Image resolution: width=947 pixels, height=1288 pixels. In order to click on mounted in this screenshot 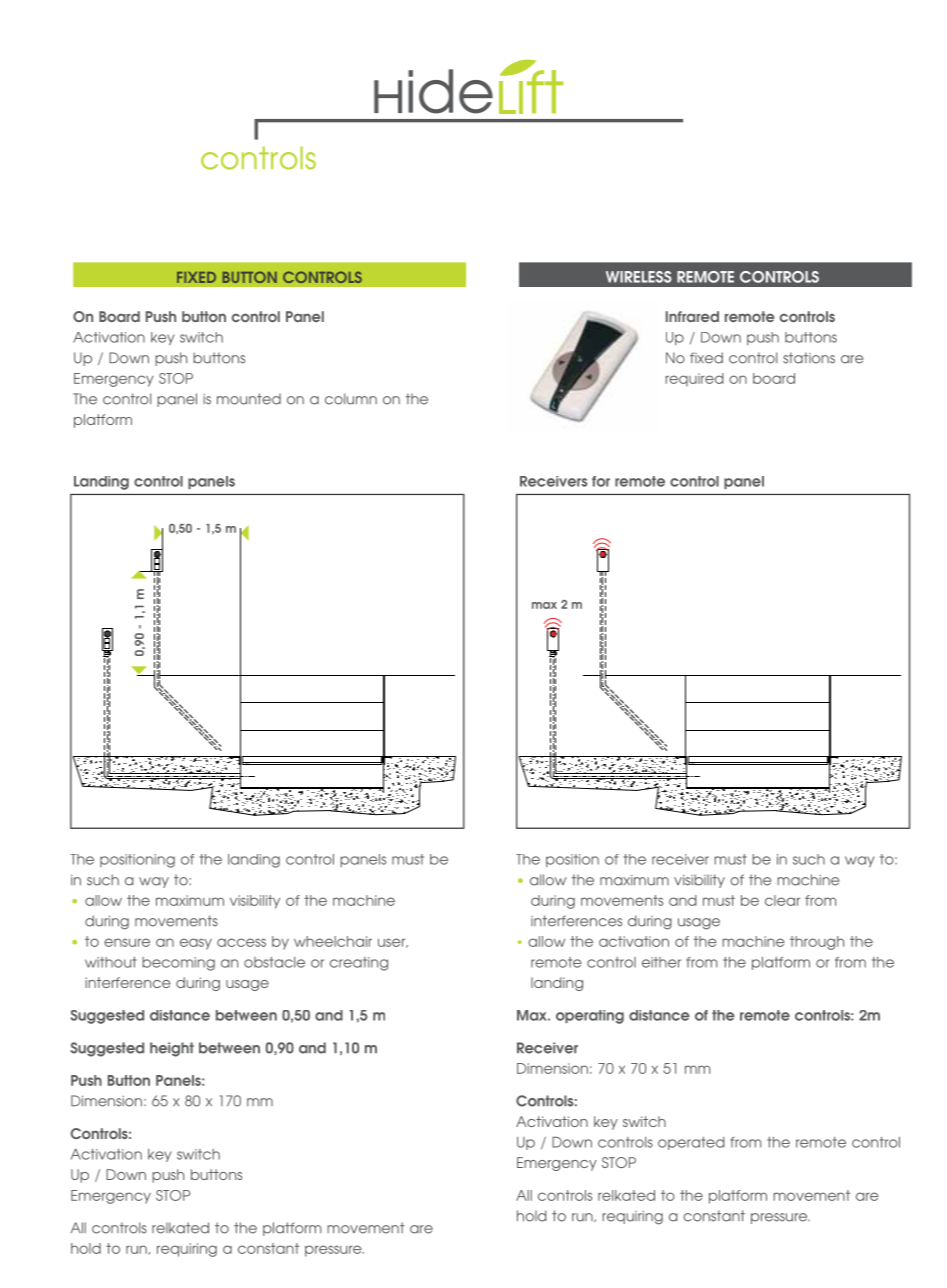, I will do `click(249, 399)`.
